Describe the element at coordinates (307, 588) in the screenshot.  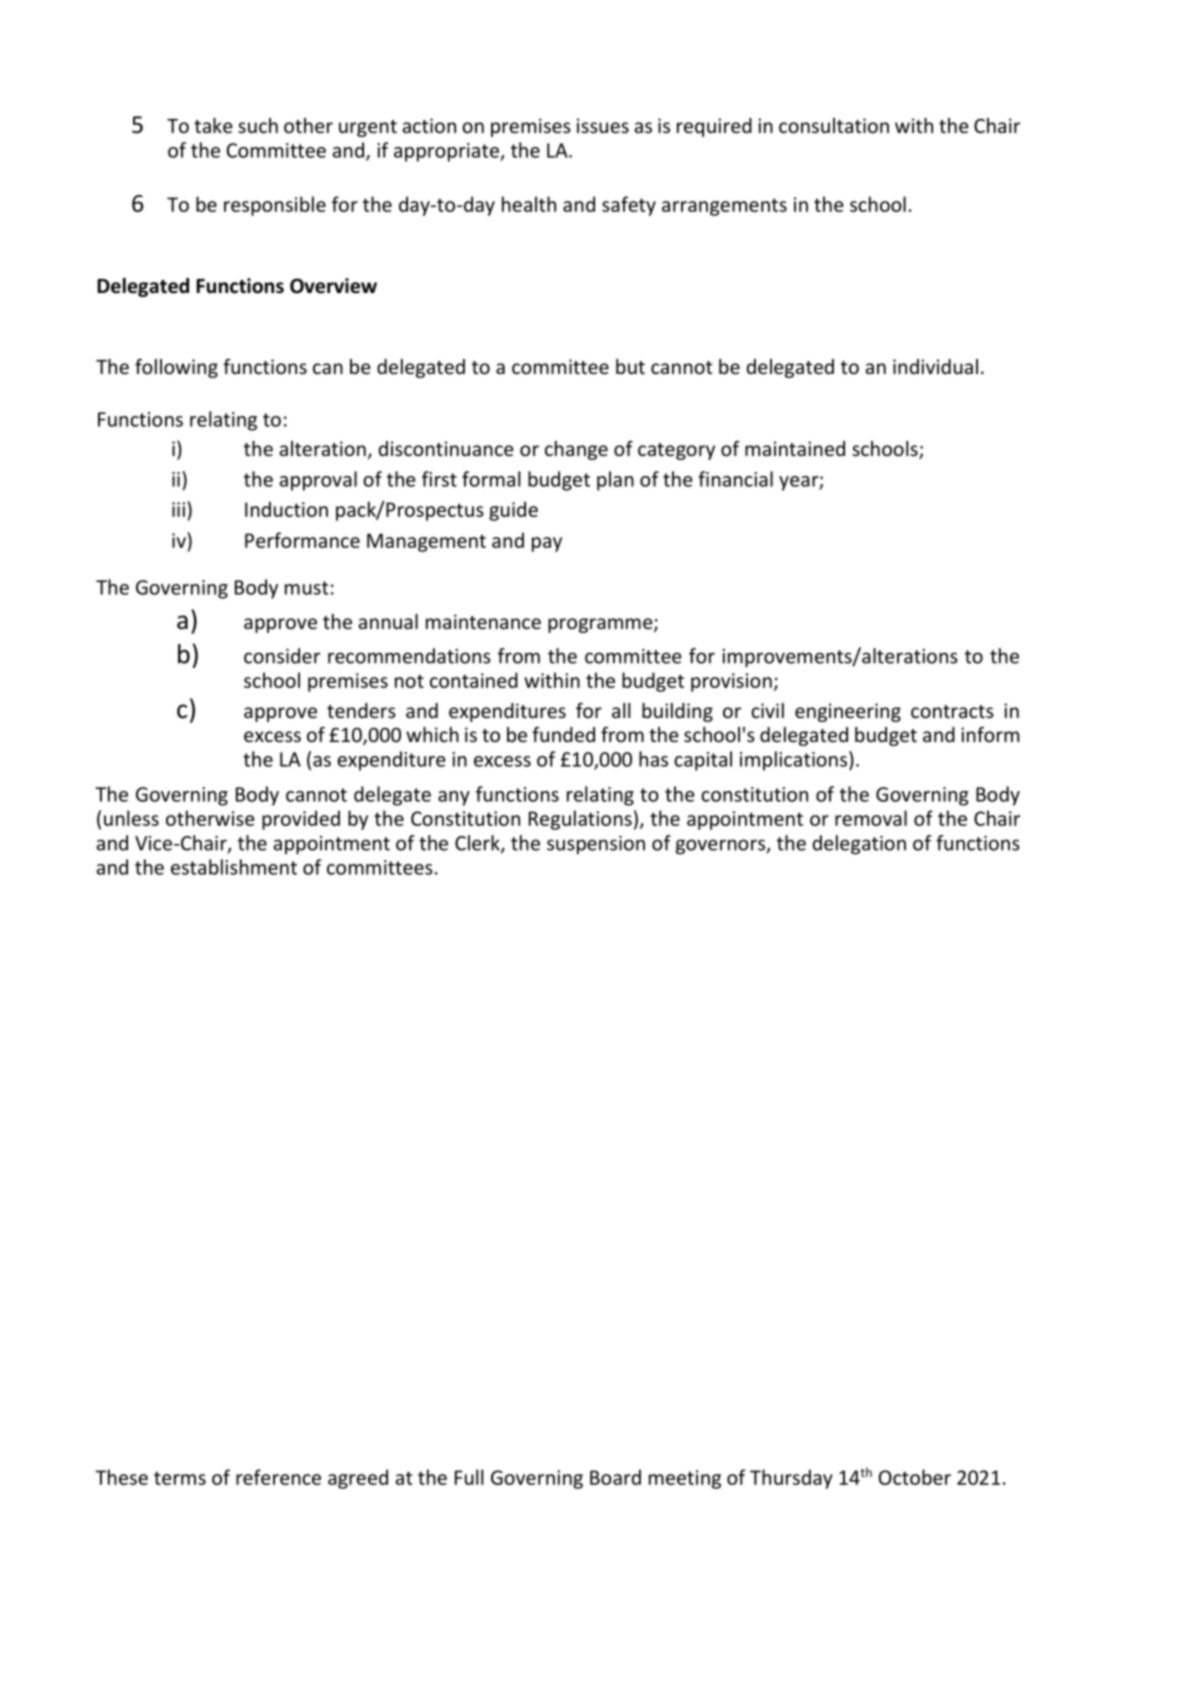
I see `must` at that location.
